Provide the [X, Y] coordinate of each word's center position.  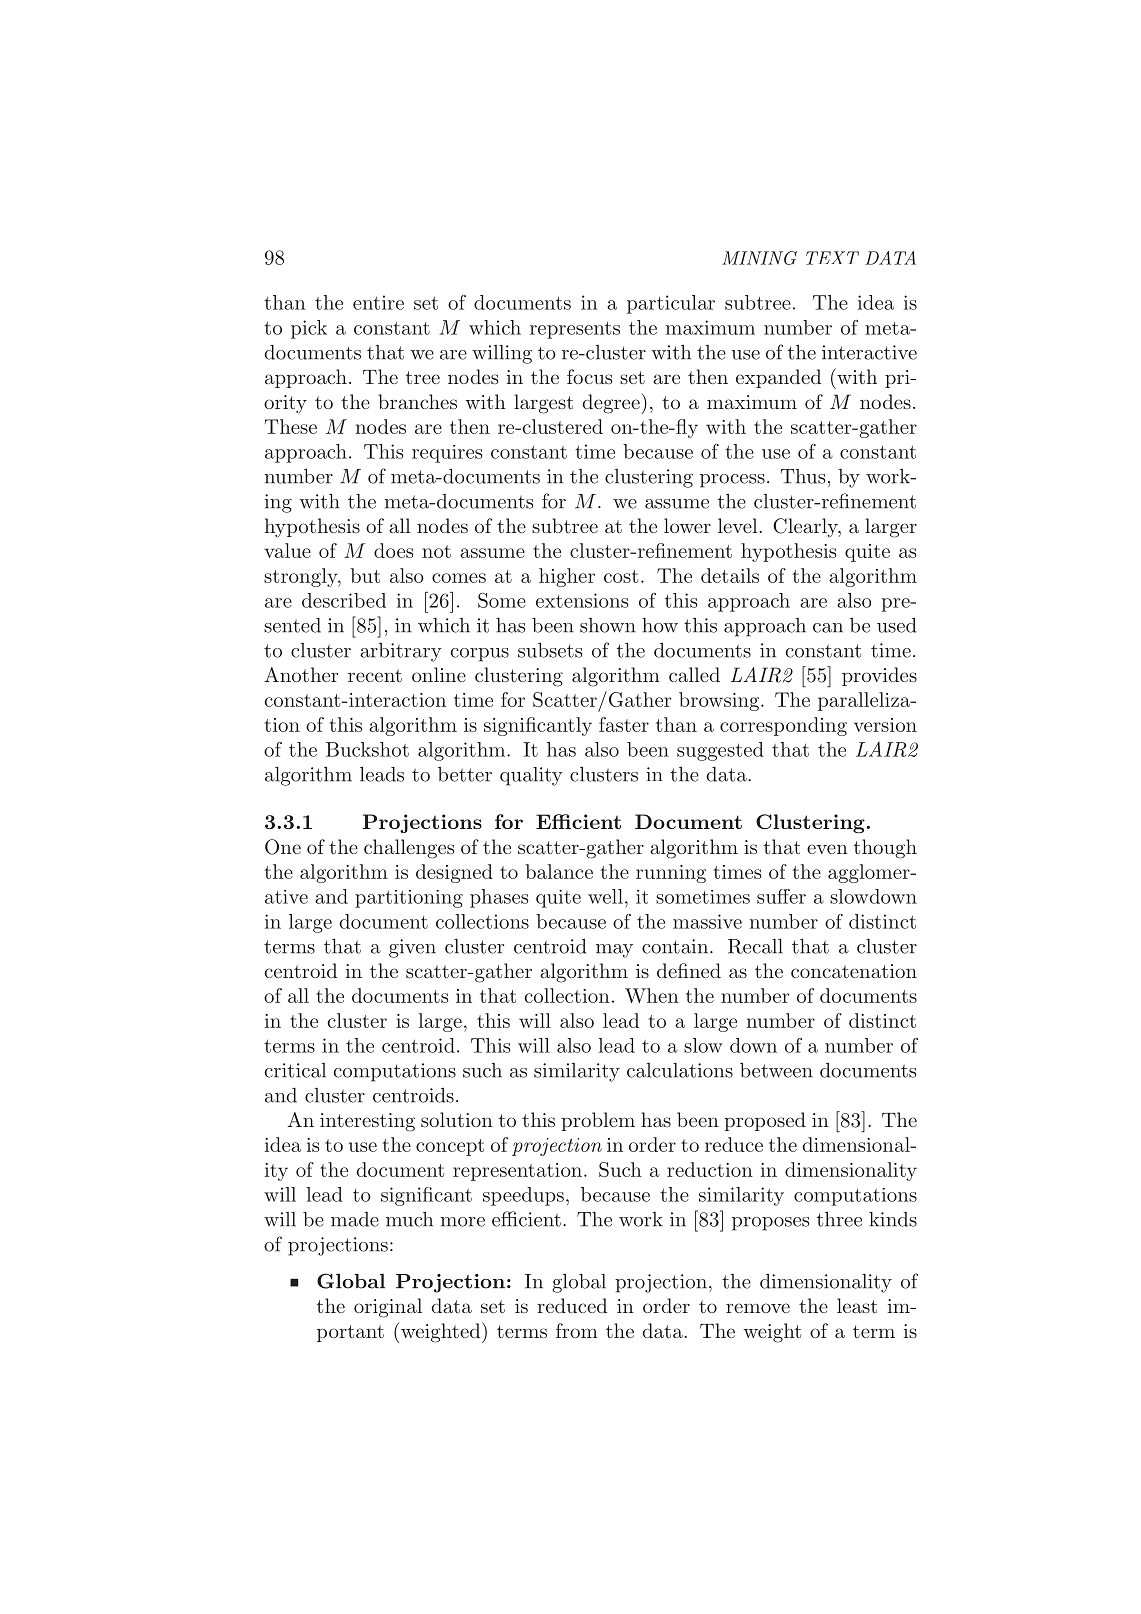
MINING [759, 258]
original [388, 1308]
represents [575, 330]
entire [378, 302]
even [827, 849]
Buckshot [367, 749]
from [576, 1330]
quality [531, 776]
